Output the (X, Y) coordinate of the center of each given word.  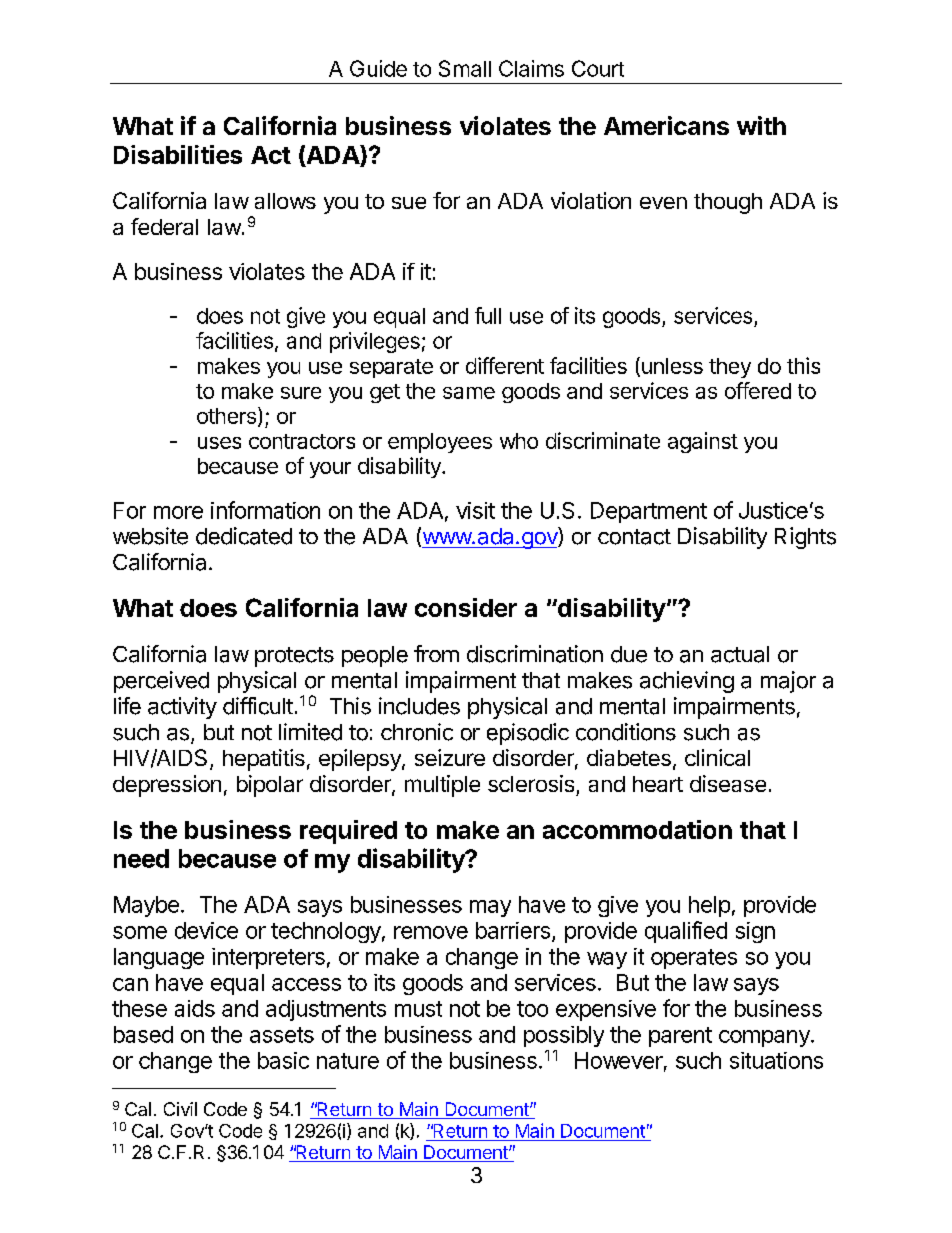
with (761, 125)
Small (465, 68)
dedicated (244, 536)
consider (466, 607)
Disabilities (178, 154)
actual (740, 654)
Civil (180, 1109)
